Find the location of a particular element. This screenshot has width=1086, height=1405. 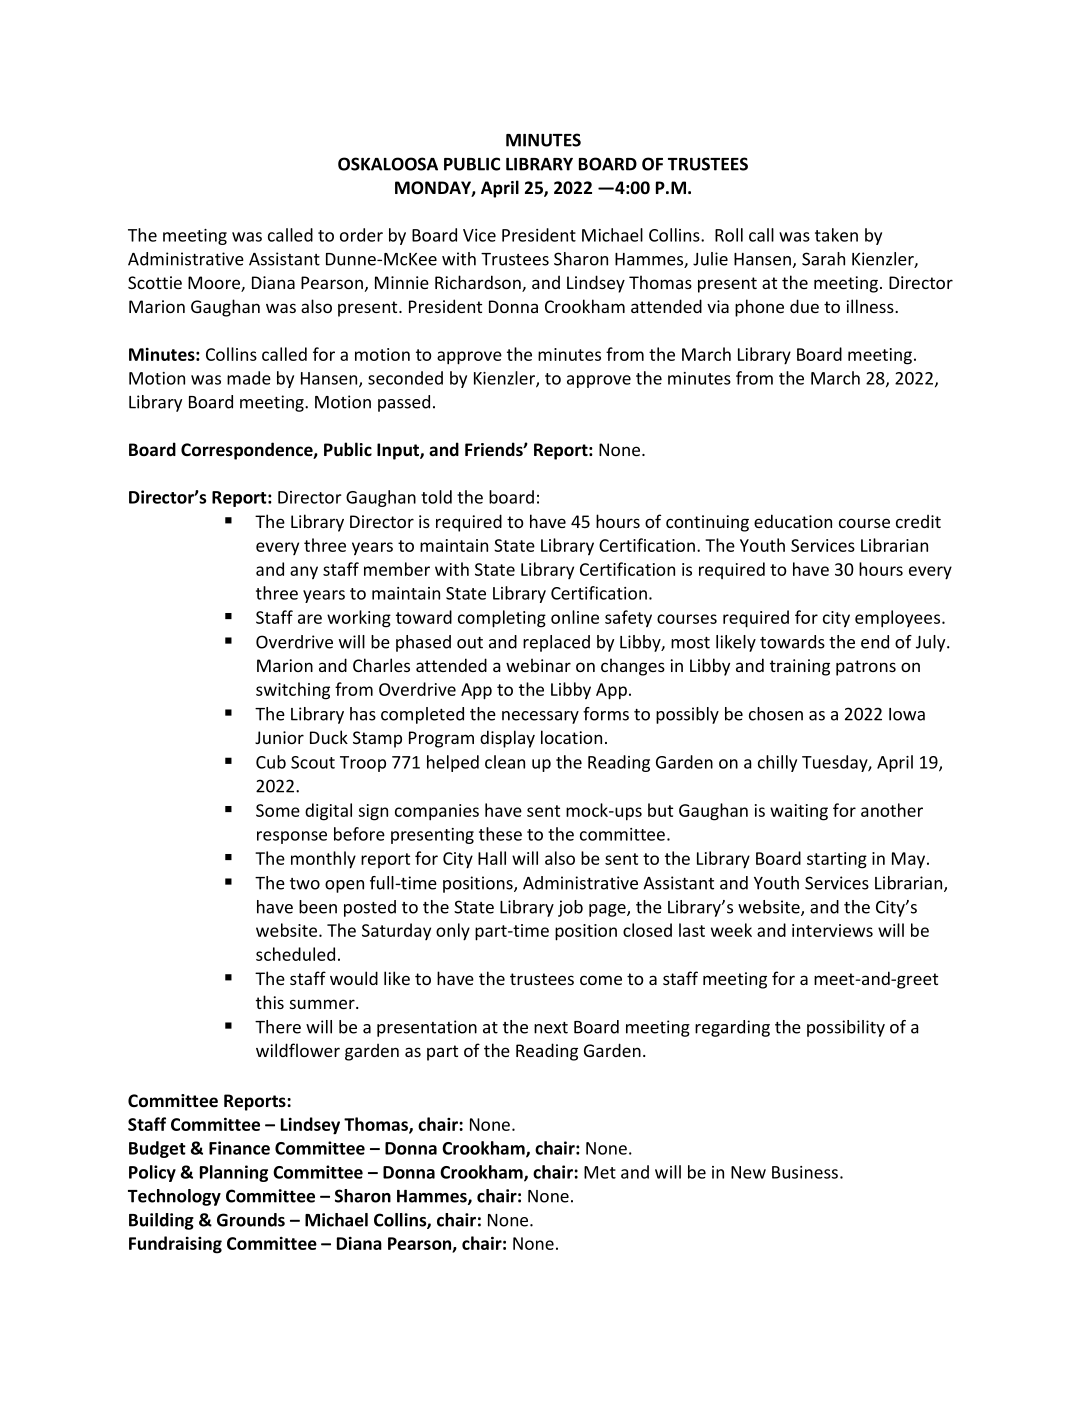

Richardson is located at coordinates (479, 283).
